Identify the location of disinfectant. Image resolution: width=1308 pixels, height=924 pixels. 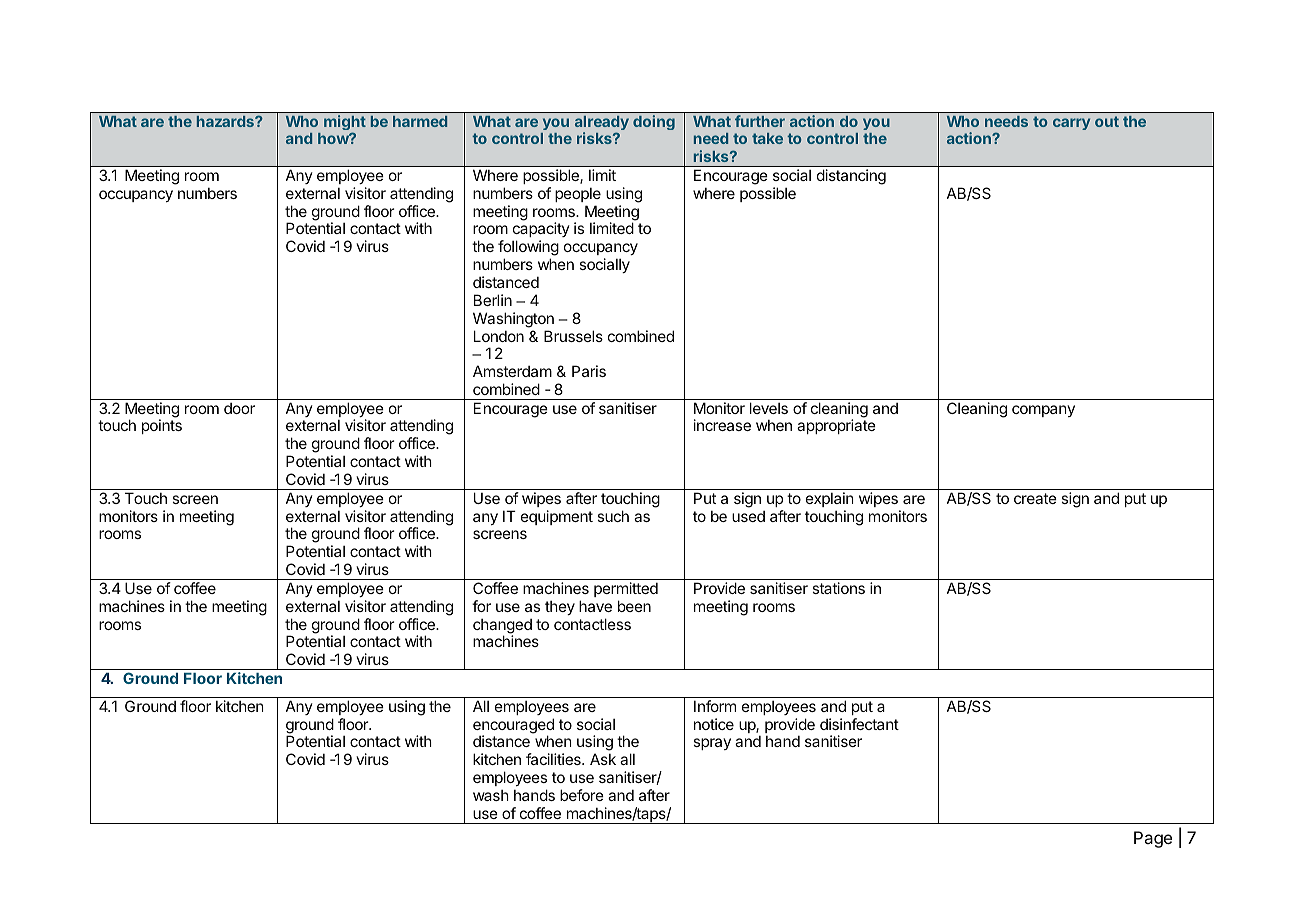
(859, 724).
